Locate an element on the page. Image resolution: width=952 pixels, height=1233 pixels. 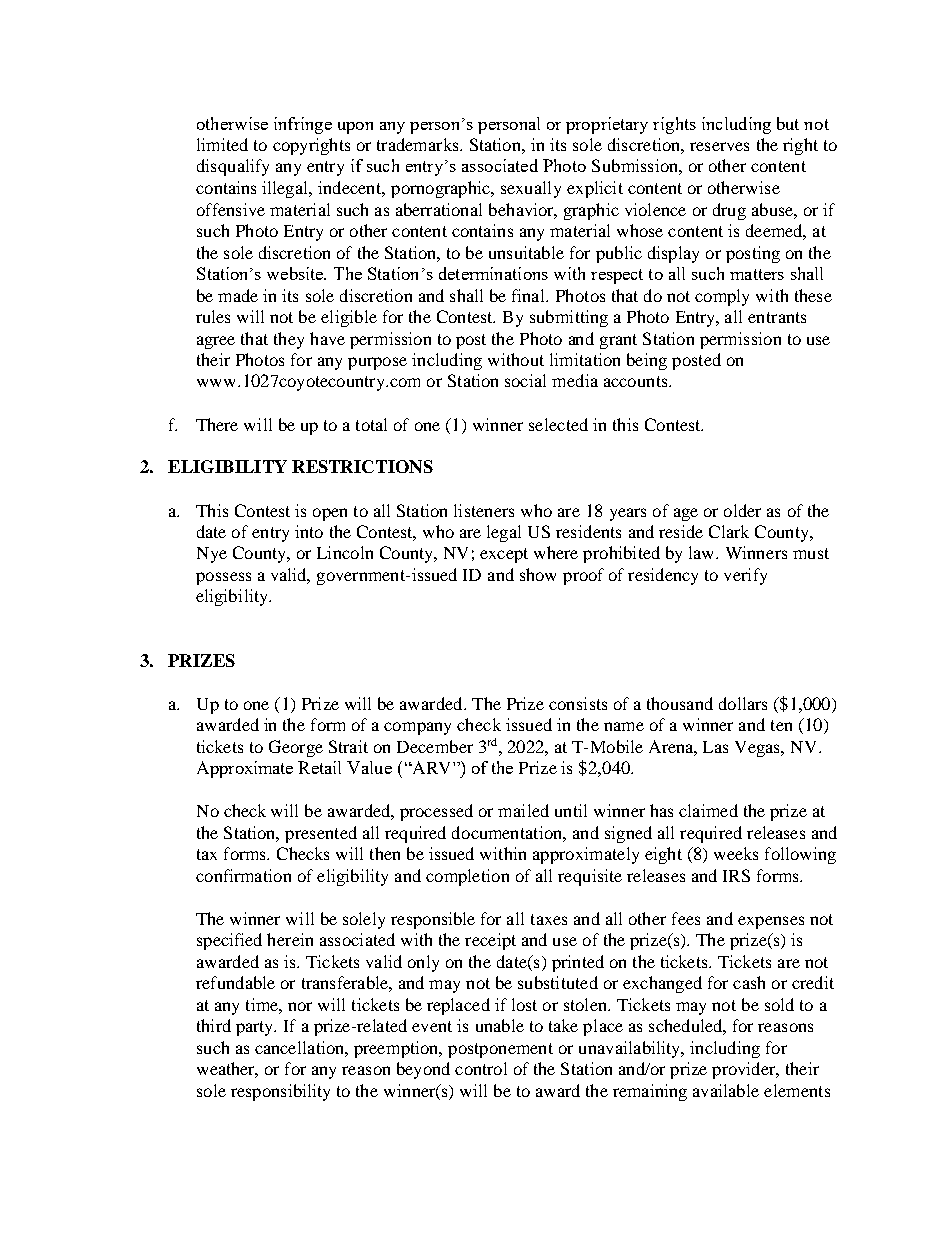
control is located at coordinates (481, 1068).
